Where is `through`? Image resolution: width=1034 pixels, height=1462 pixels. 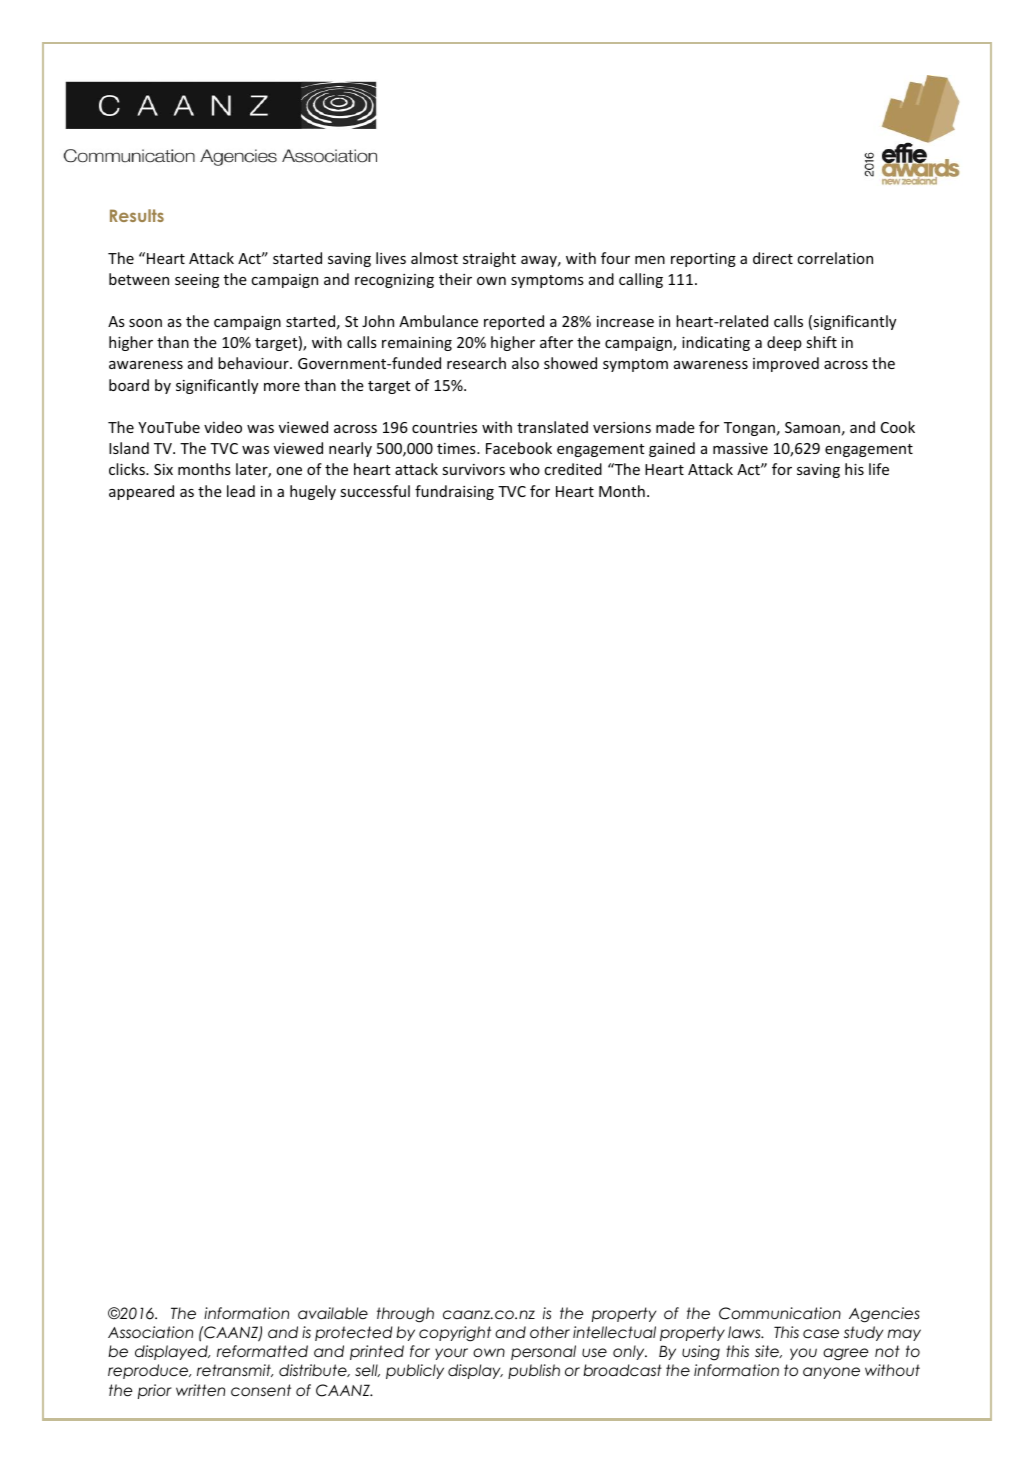 through is located at coordinates (405, 1315).
